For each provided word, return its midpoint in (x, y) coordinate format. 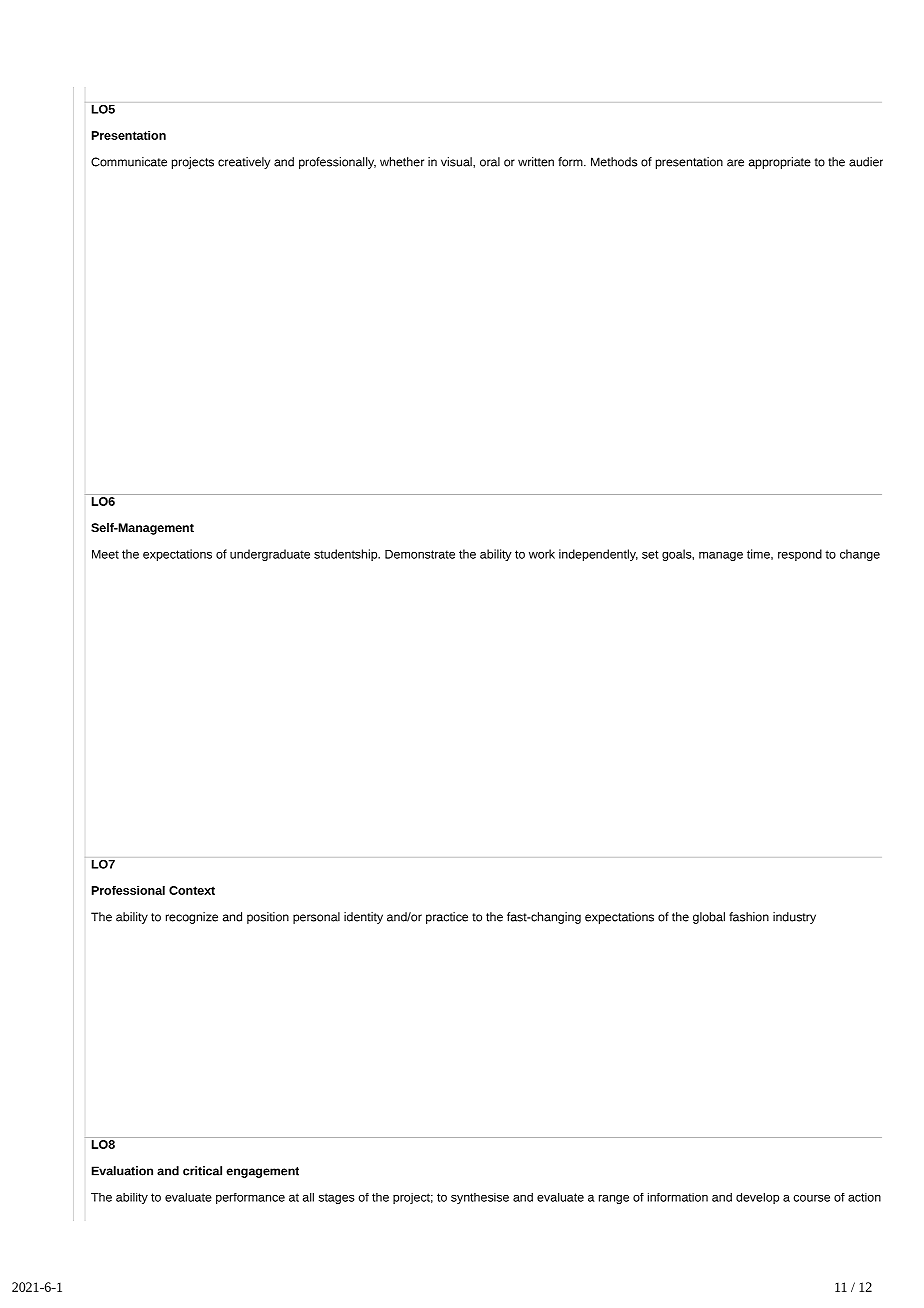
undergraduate (270, 555)
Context (192, 890)
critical (202, 1171)
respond (800, 555)
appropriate (780, 163)
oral (490, 162)
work (542, 554)
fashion (749, 917)
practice (447, 918)
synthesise (480, 1198)
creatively (244, 163)
